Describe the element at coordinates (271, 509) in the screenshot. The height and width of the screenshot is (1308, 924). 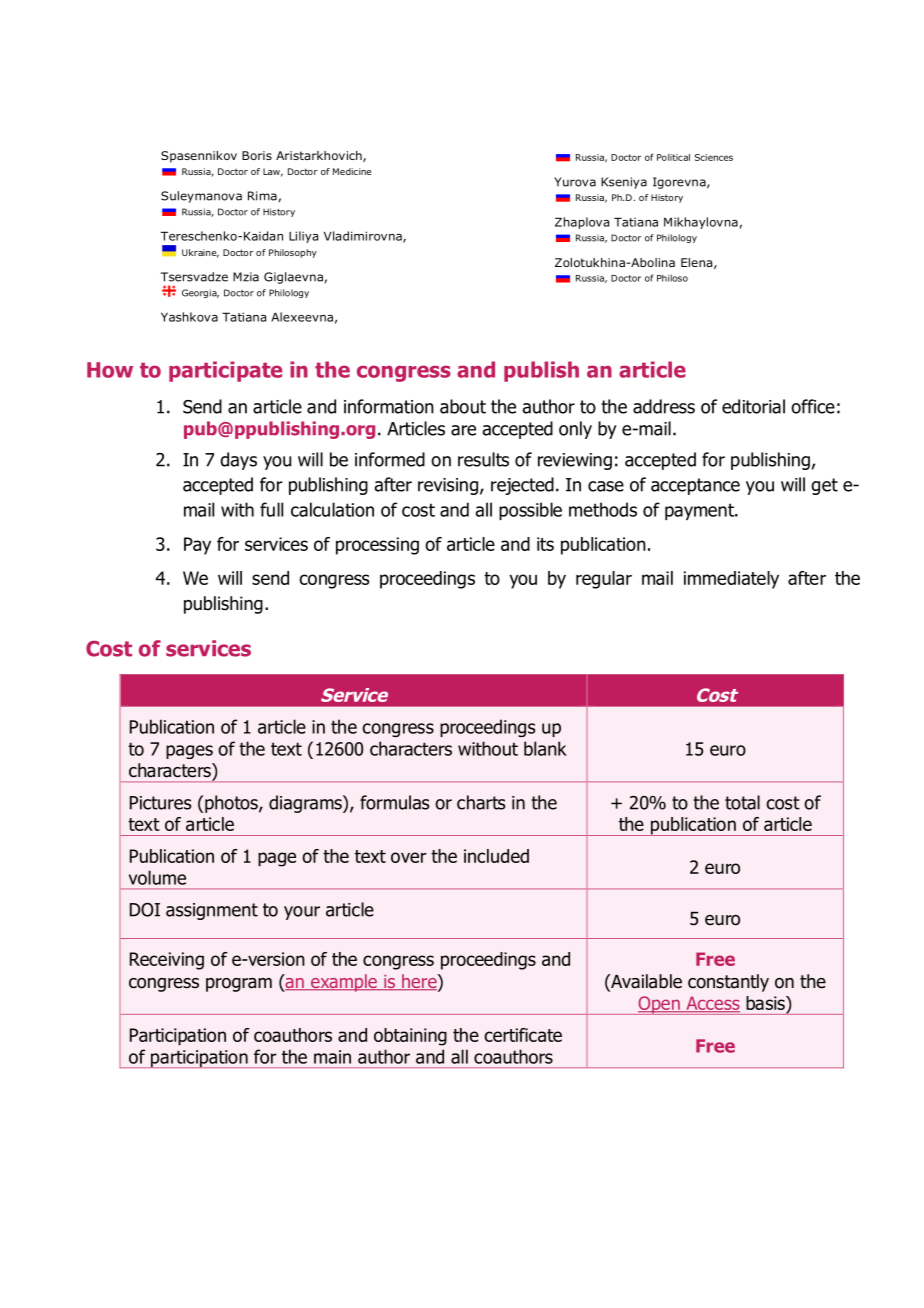
I see `full` at that location.
